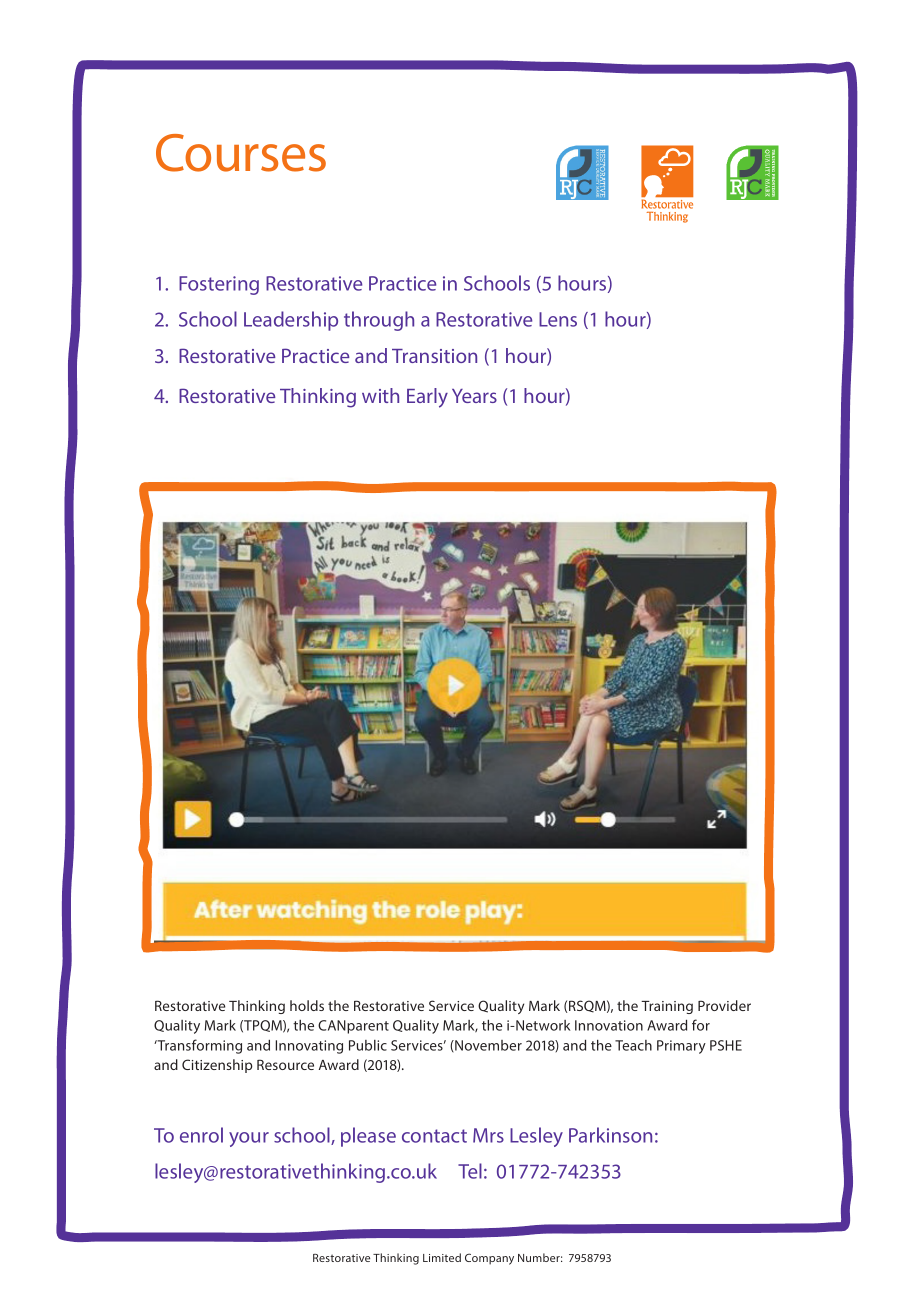 The height and width of the page is (1297, 924). What do you see at coordinates (442, 1257) in the page?
I see `Limited` at bounding box center [442, 1257].
